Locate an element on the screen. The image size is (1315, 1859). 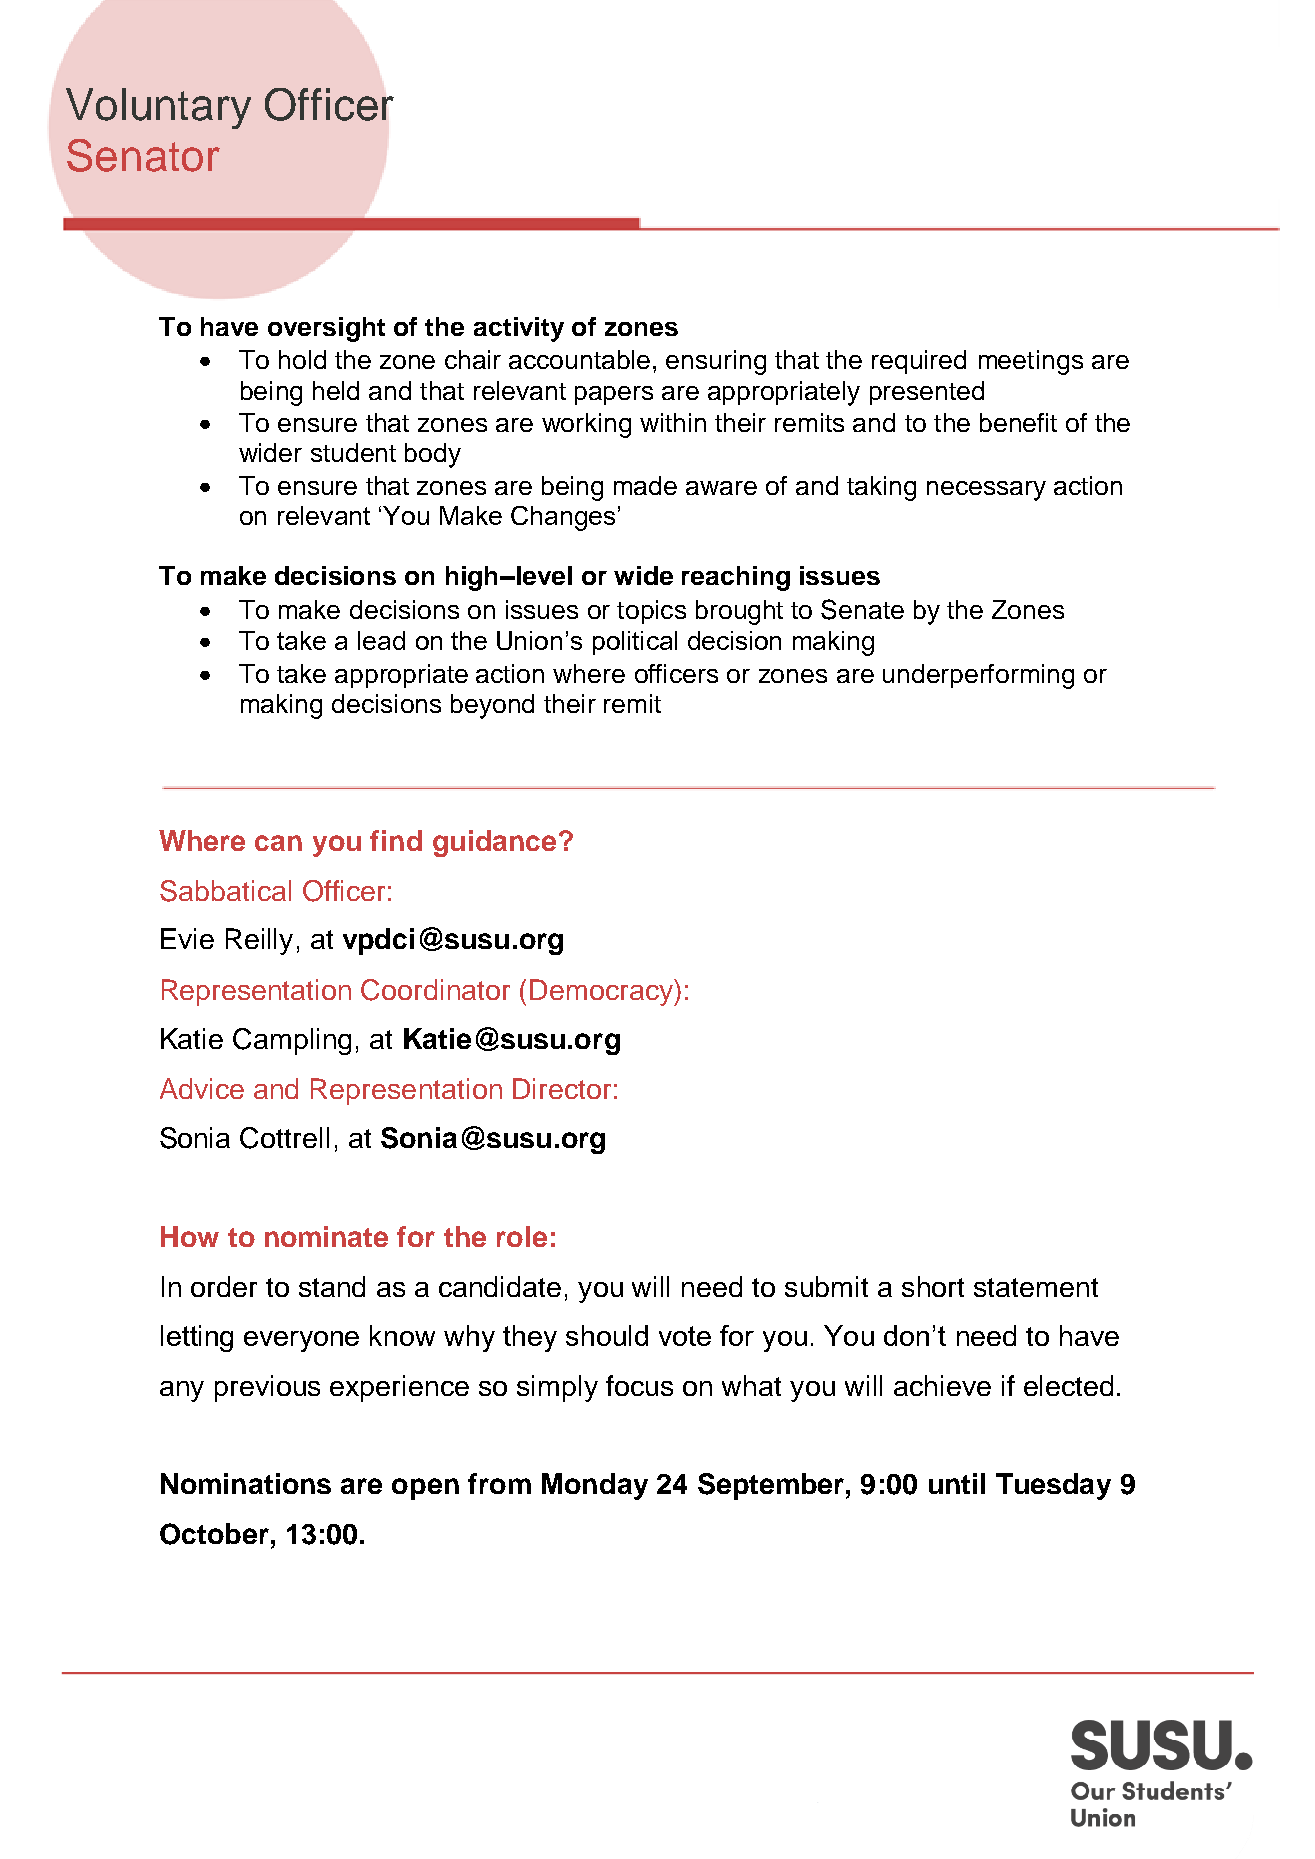
Monday is located at coordinates (595, 1486).
